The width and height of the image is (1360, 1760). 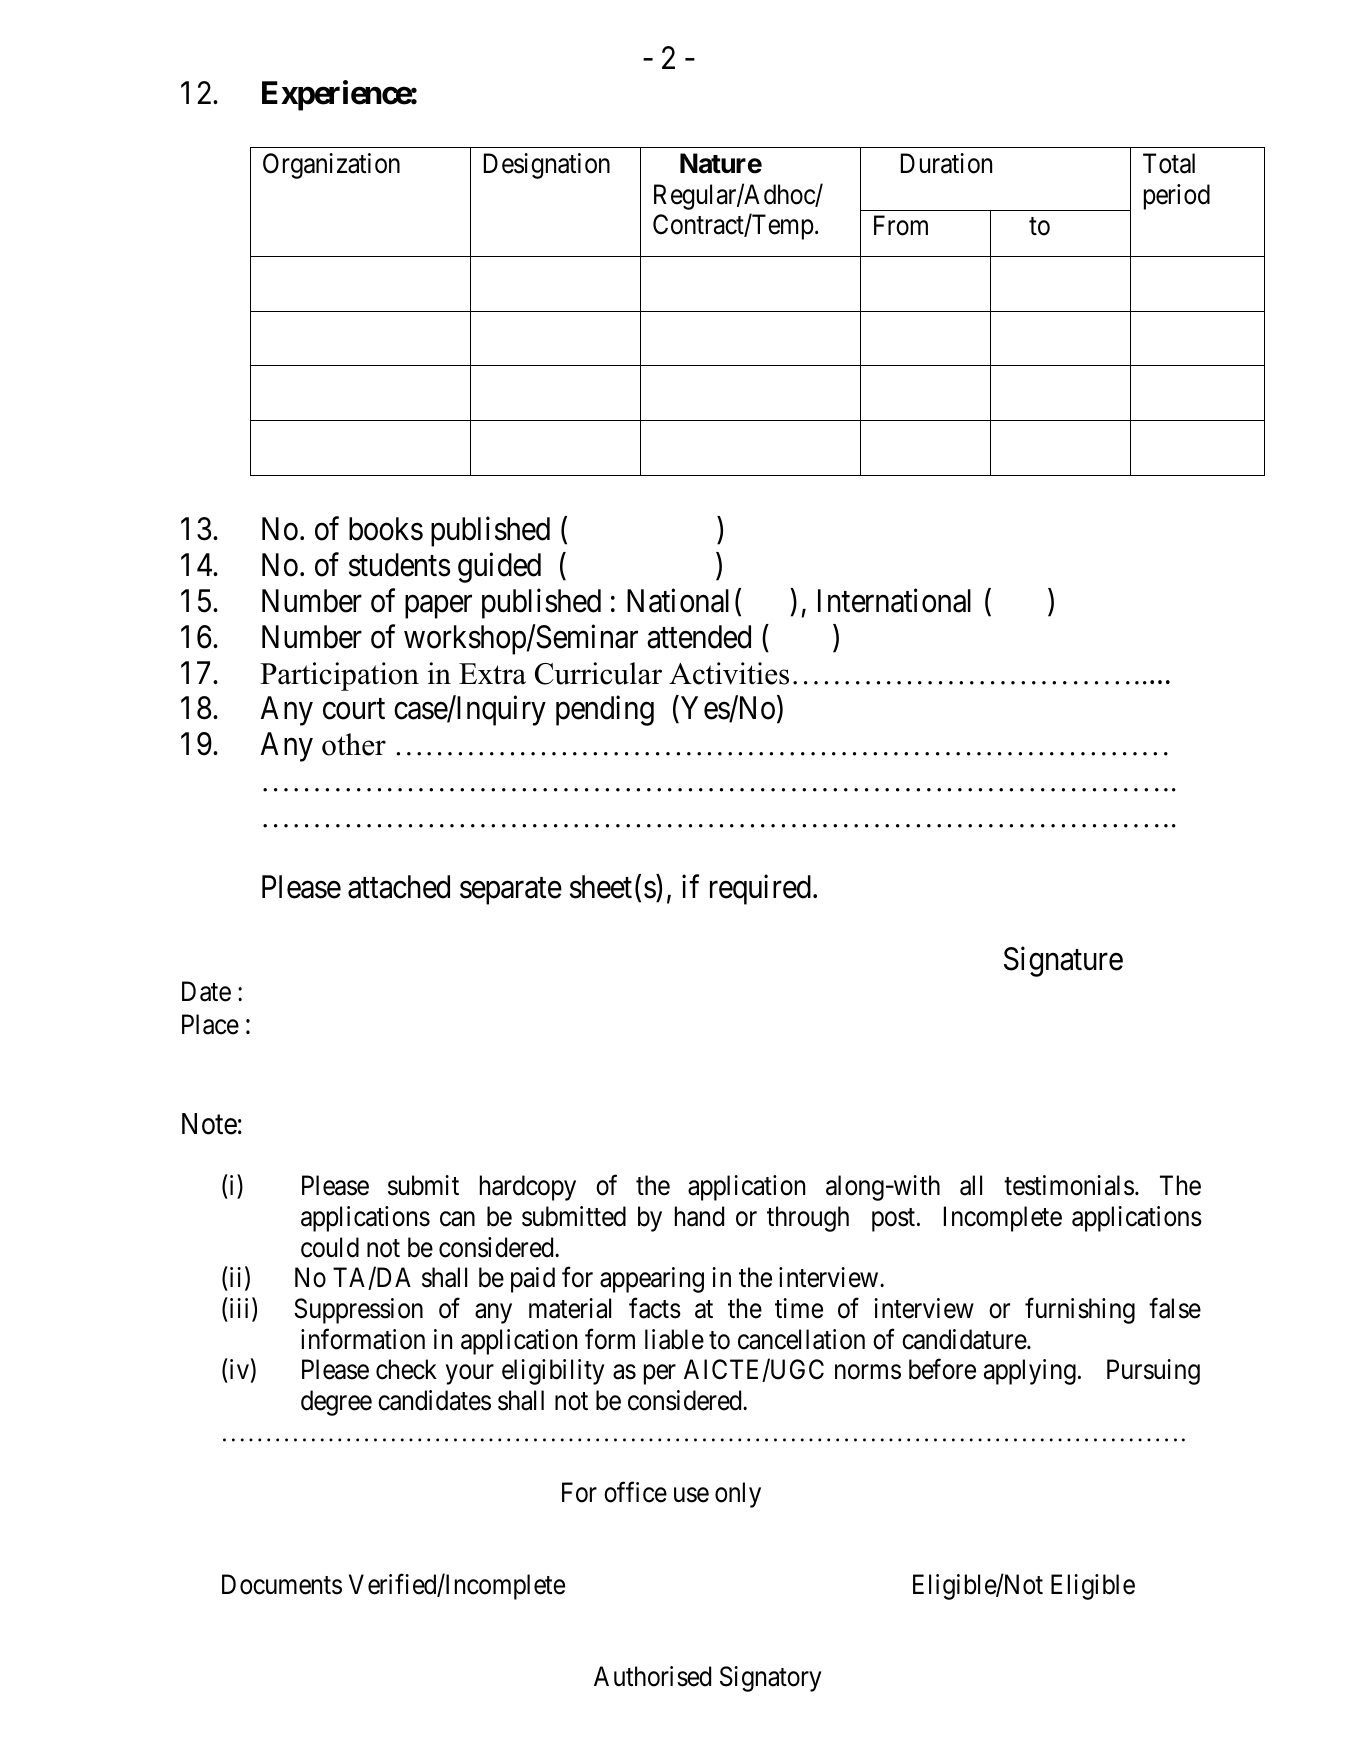 What do you see at coordinates (330, 1247) in the image?
I see `could` at bounding box center [330, 1247].
